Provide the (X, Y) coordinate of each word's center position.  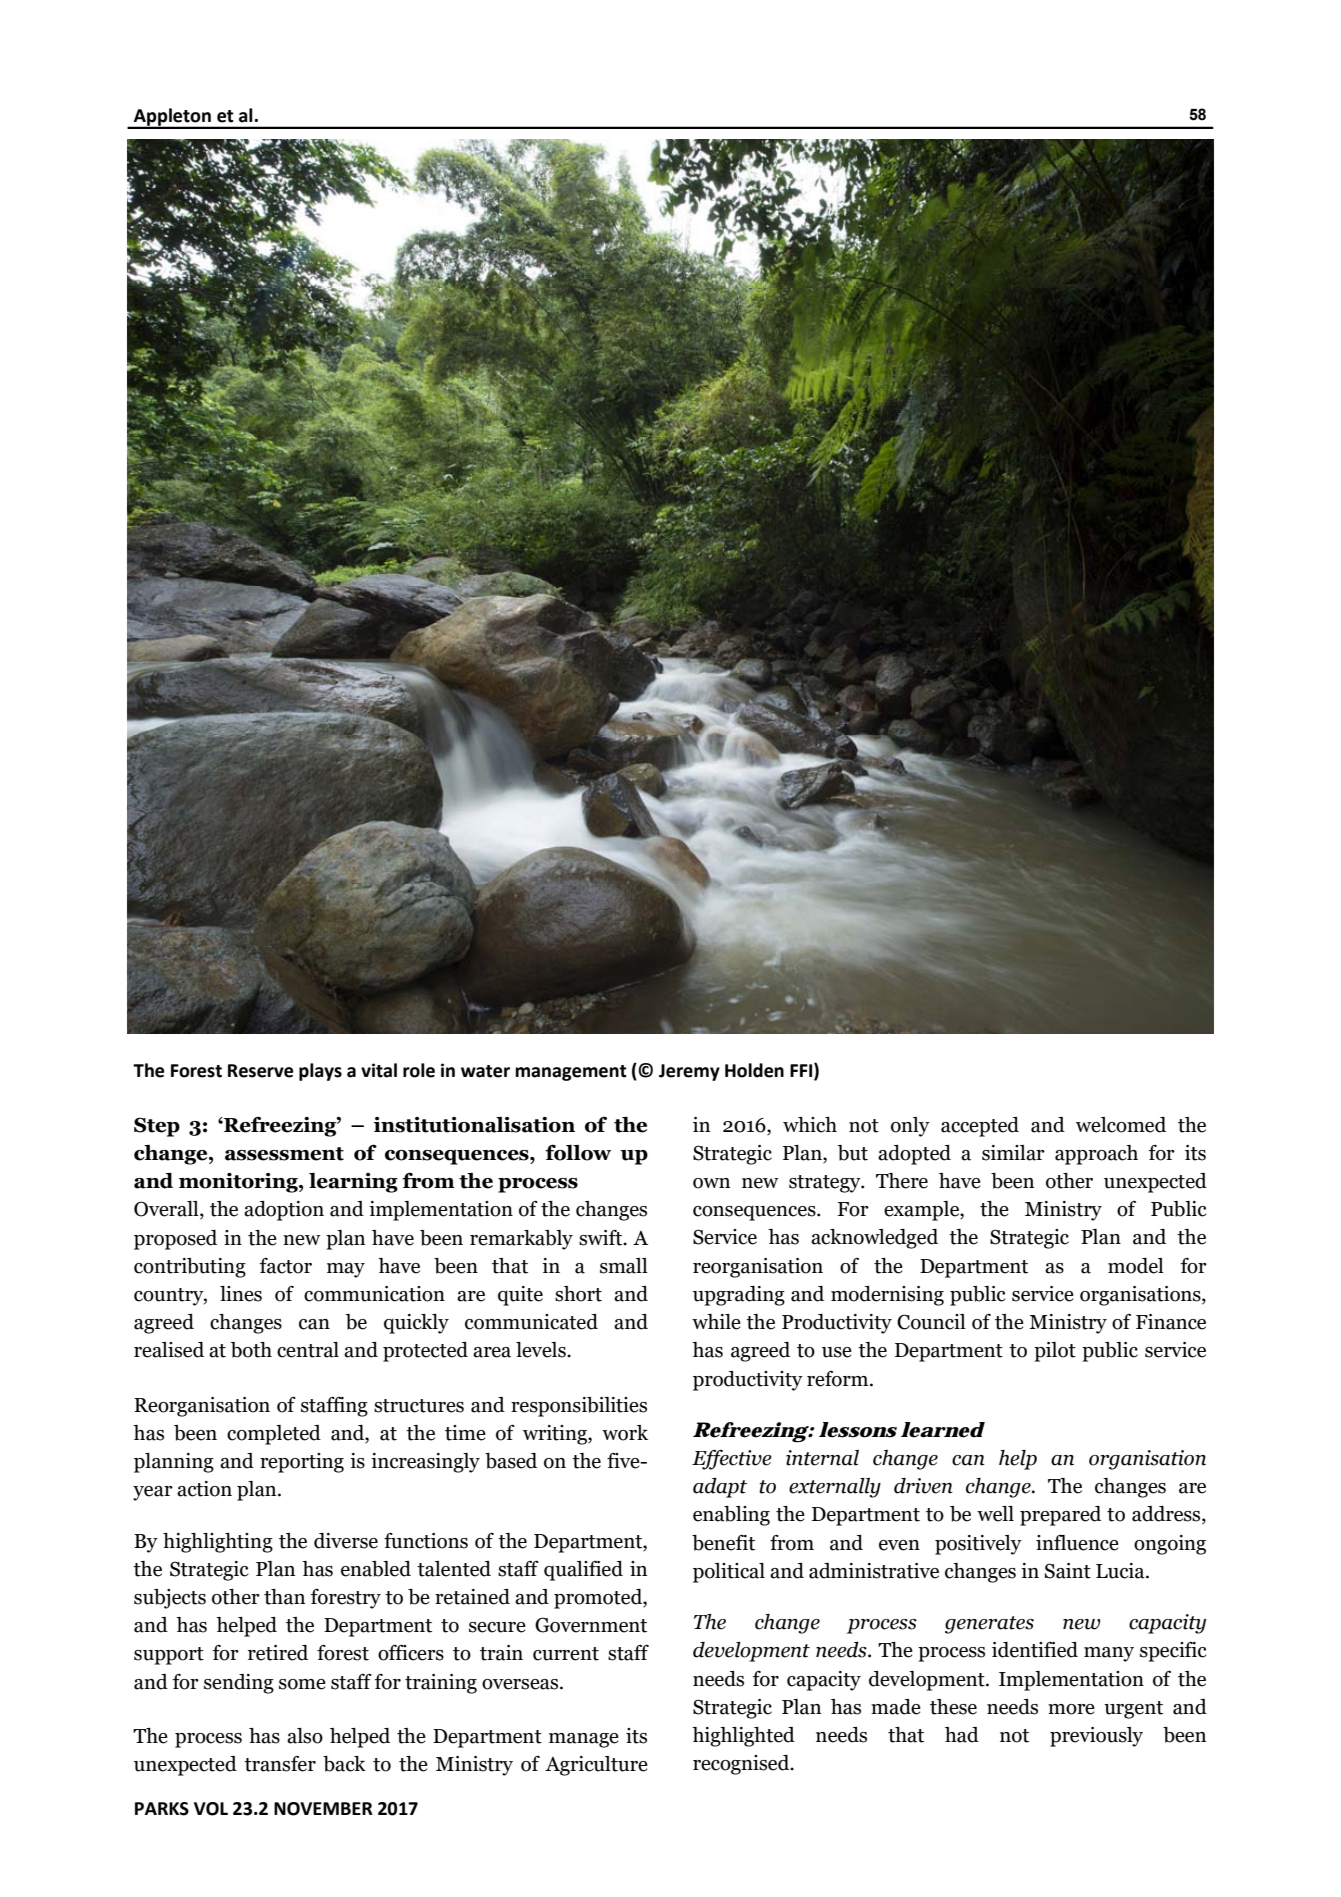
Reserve (260, 1071)
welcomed (1121, 1125)
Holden (754, 1070)
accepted (980, 1127)
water (485, 1071)
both (251, 1350)
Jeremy (689, 1072)
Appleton (172, 118)
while (716, 1322)
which (810, 1125)
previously (1096, 1737)
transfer (280, 1764)
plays (320, 1072)
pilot (1055, 1352)
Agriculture (596, 1766)
